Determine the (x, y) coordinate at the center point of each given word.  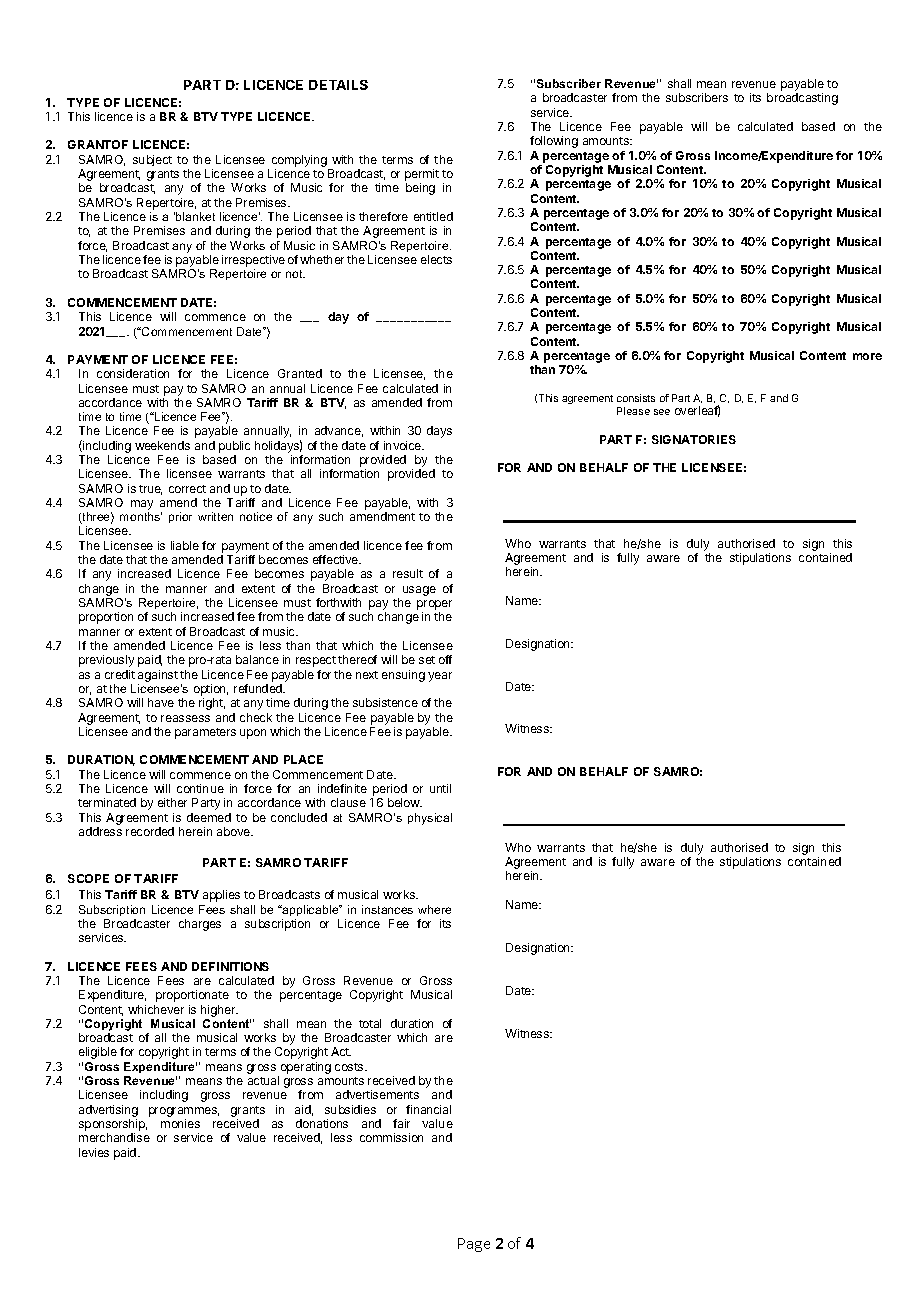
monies (180, 1123)
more (867, 356)
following (554, 142)
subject (152, 160)
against (158, 676)
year (440, 677)
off (445, 659)
